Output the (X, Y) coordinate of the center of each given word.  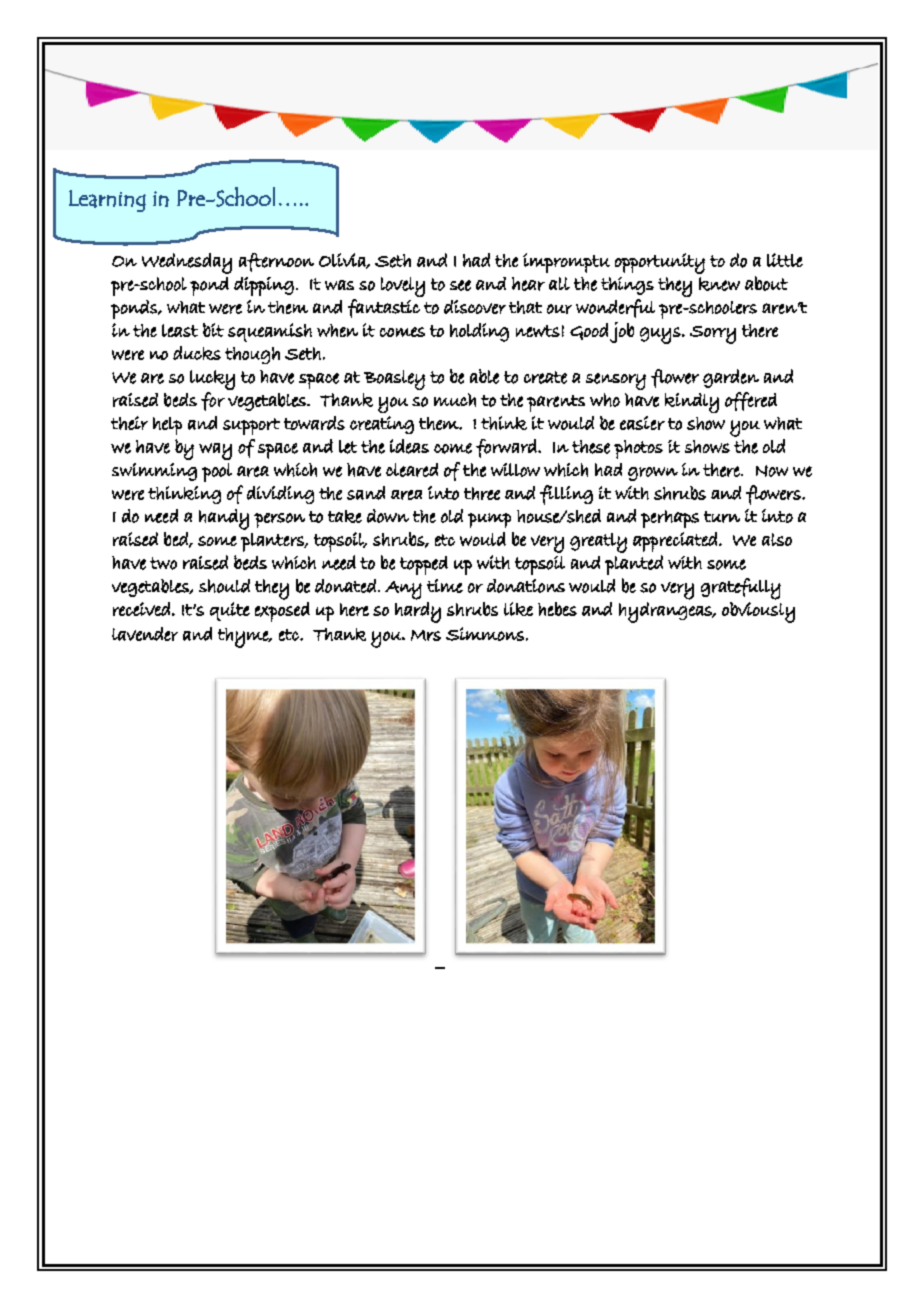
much (455, 400)
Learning (107, 201)
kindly (692, 403)
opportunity (660, 263)
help (167, 426)
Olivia (343, 261)
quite (230, 611)
